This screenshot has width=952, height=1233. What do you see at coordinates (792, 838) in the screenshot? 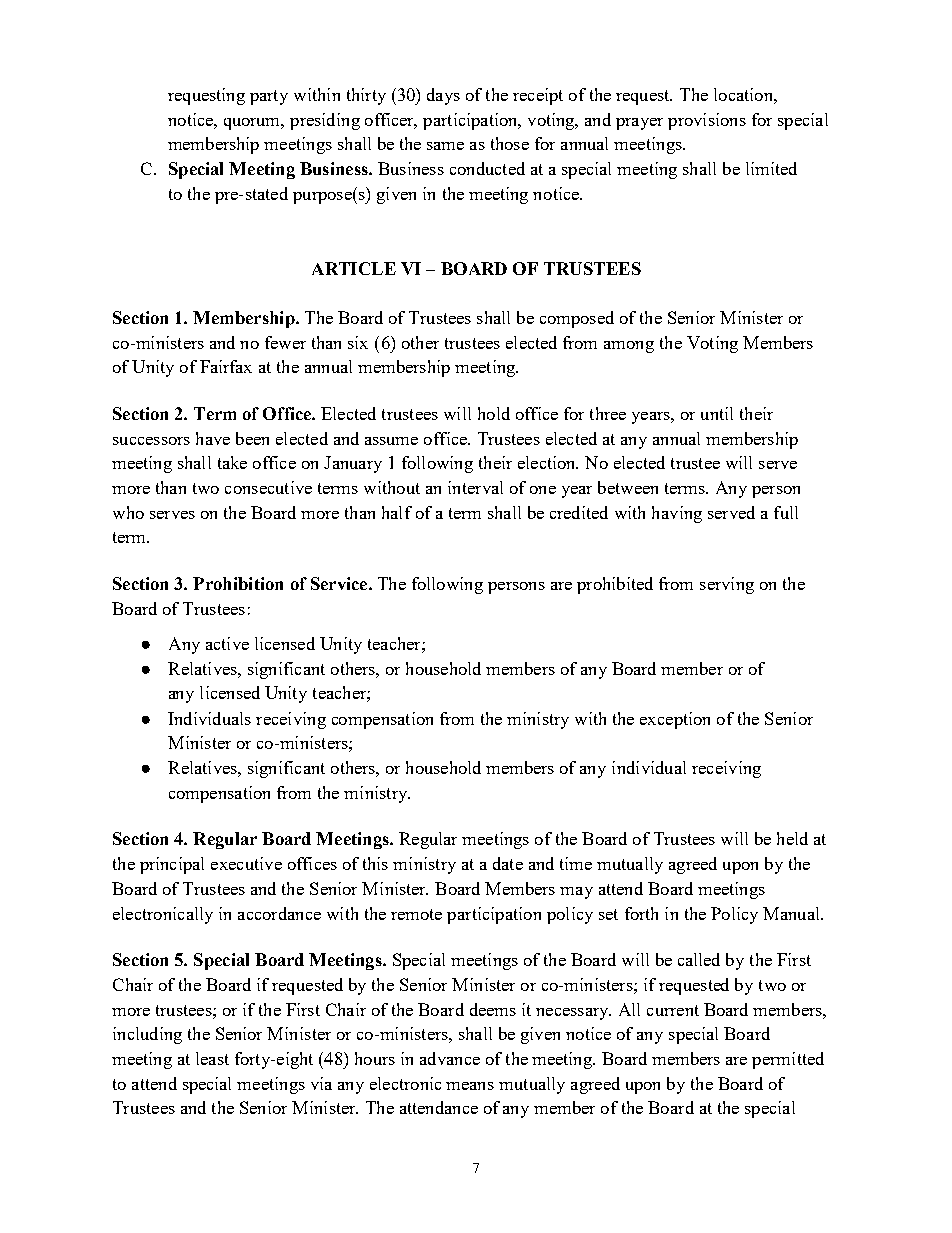
I see `held` at bounding box center [792, 838].
